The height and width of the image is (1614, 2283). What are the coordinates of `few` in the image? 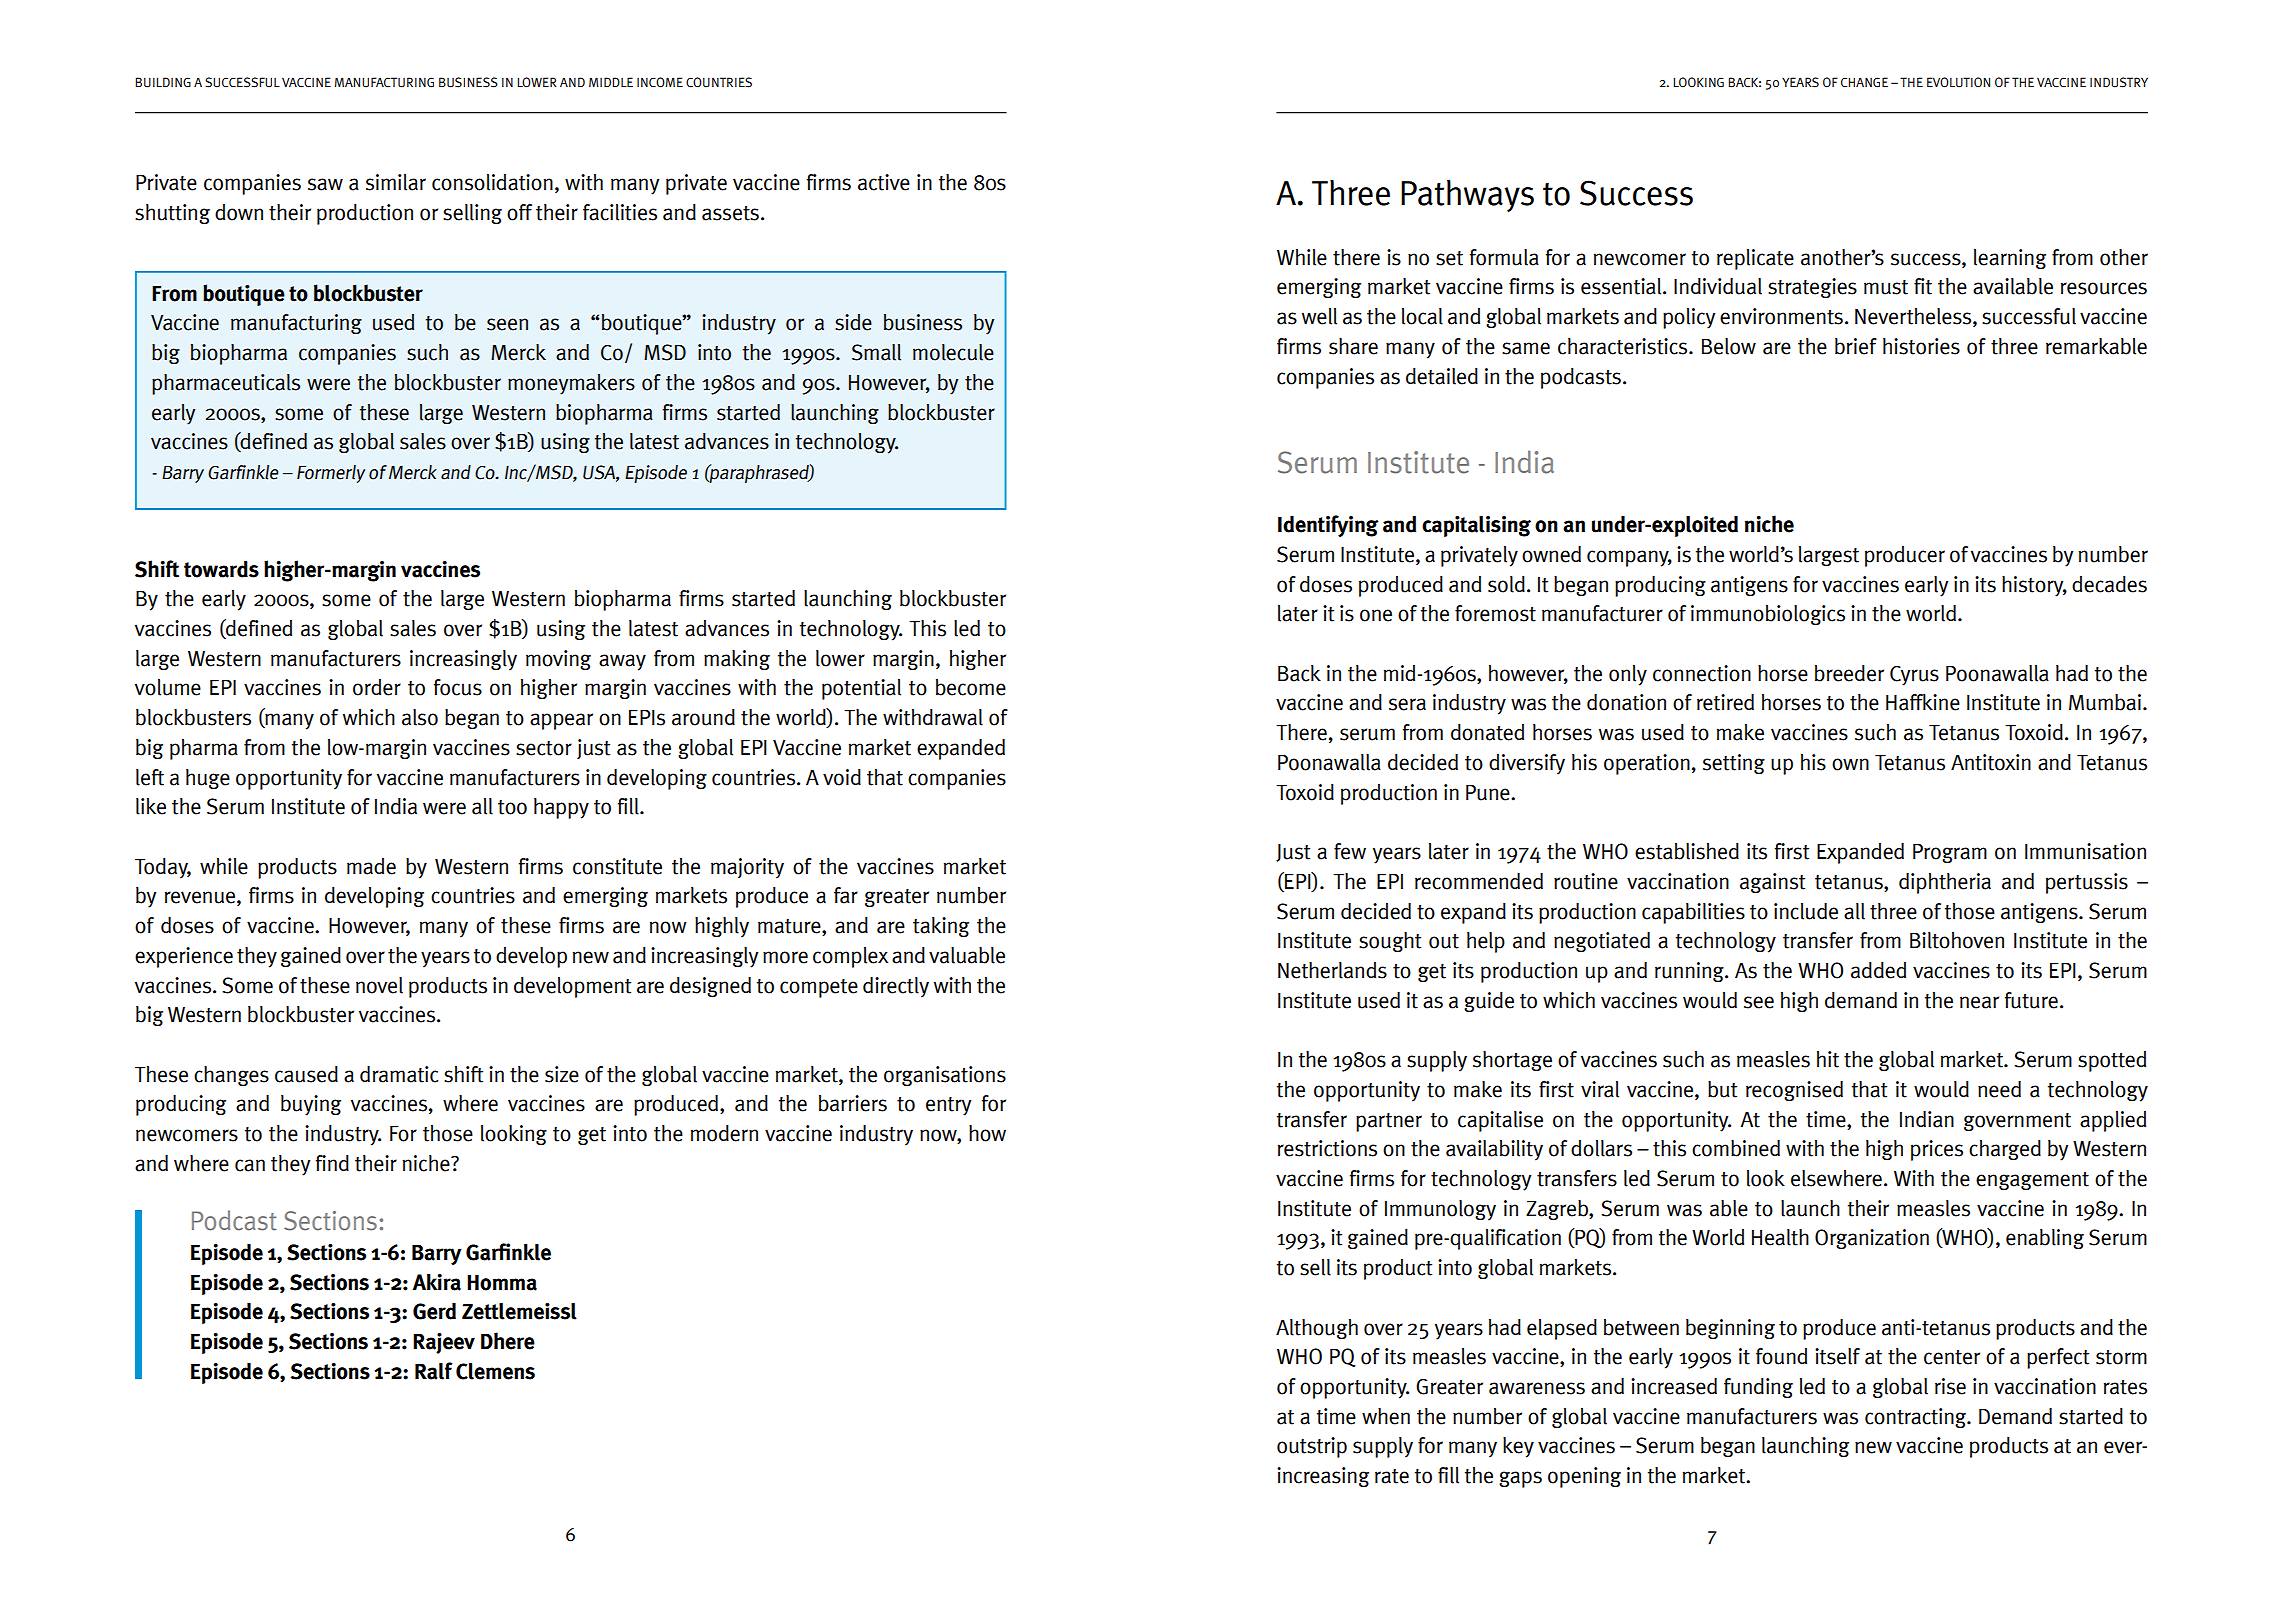 It's located at (1350, 851).
